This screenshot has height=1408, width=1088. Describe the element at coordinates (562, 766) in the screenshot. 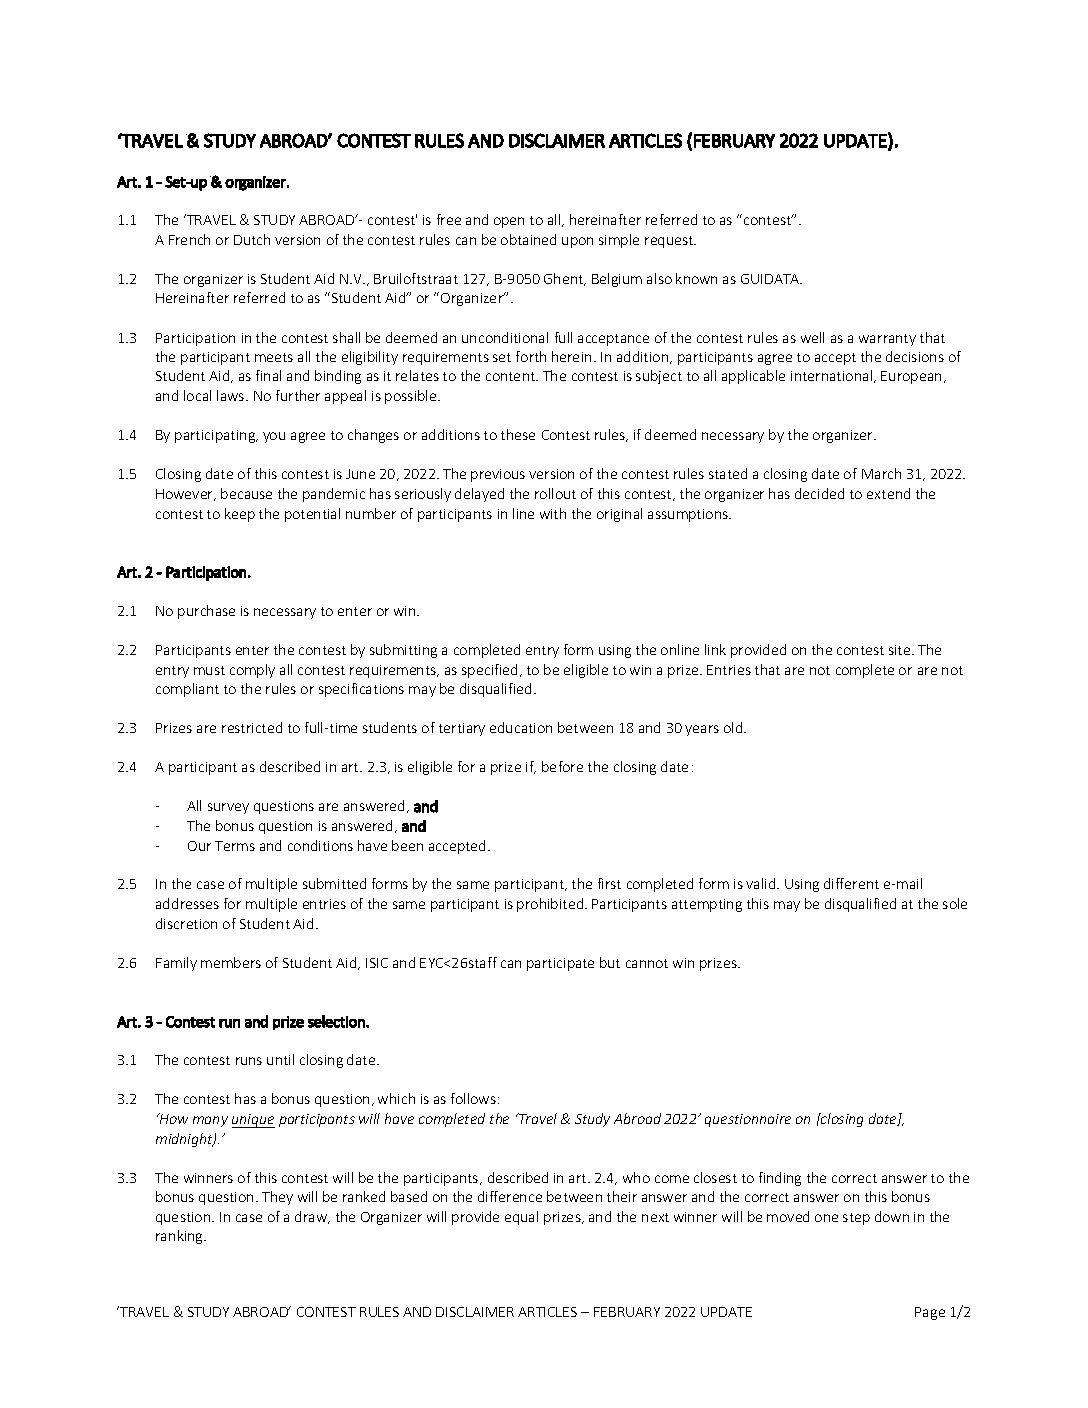

I see `before` at that location.
